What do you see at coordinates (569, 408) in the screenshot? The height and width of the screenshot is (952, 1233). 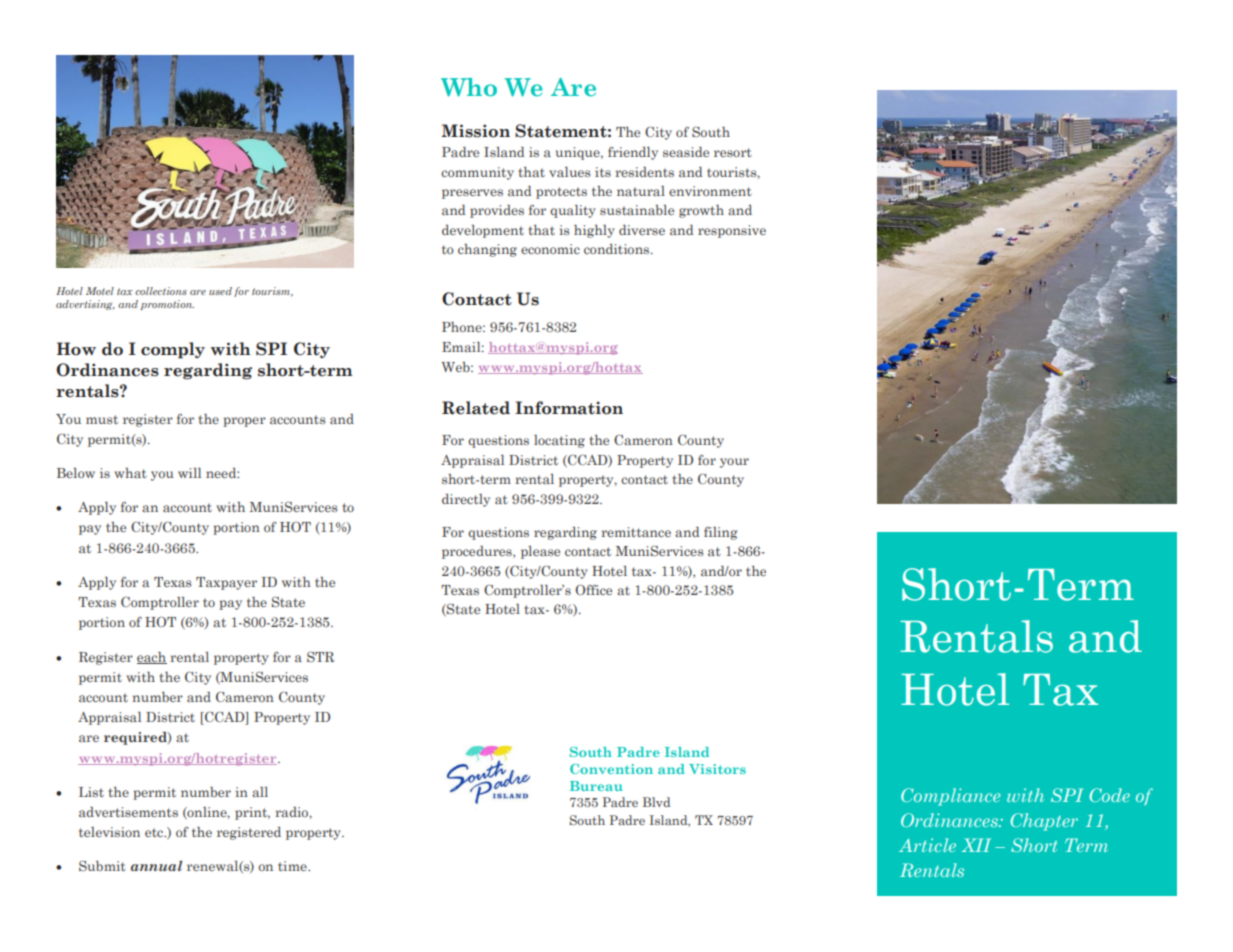 I see `Information` at bounding box center [569, 408].
